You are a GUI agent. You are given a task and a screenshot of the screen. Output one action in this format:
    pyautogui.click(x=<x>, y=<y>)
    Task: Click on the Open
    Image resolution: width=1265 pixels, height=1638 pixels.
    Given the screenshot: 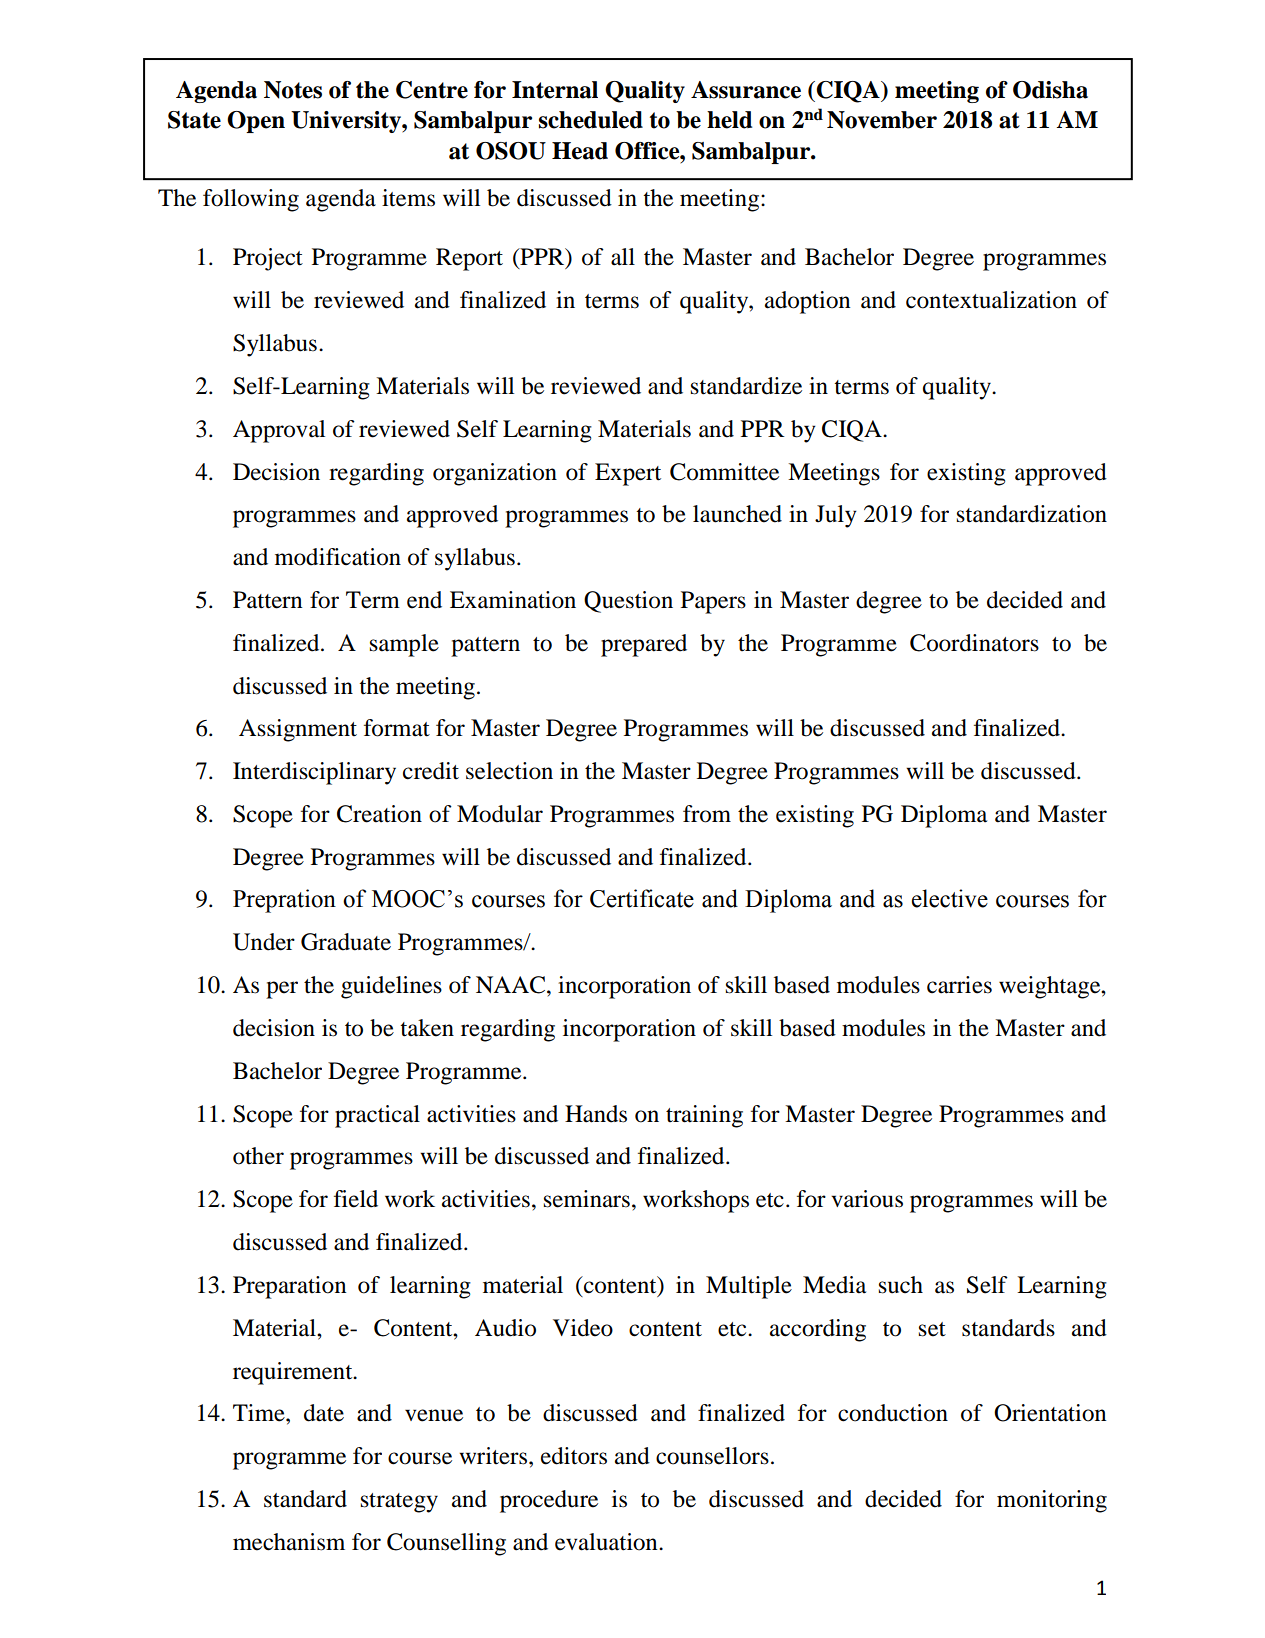 What is the action you would take?
    pyautogui.click(x=256, y=122)
